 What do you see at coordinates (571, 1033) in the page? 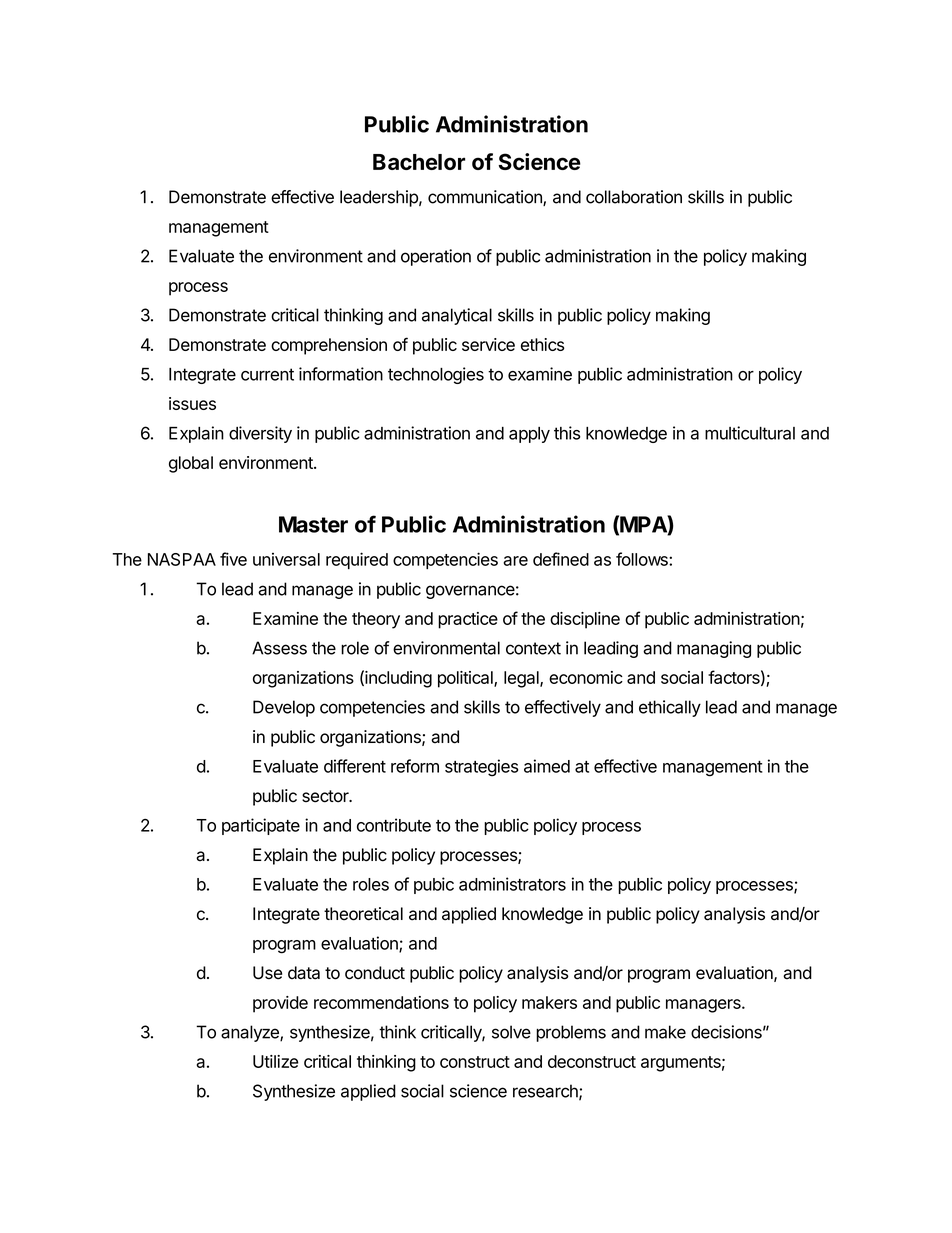
I see `problems` at bounding box center [571, 1033].
